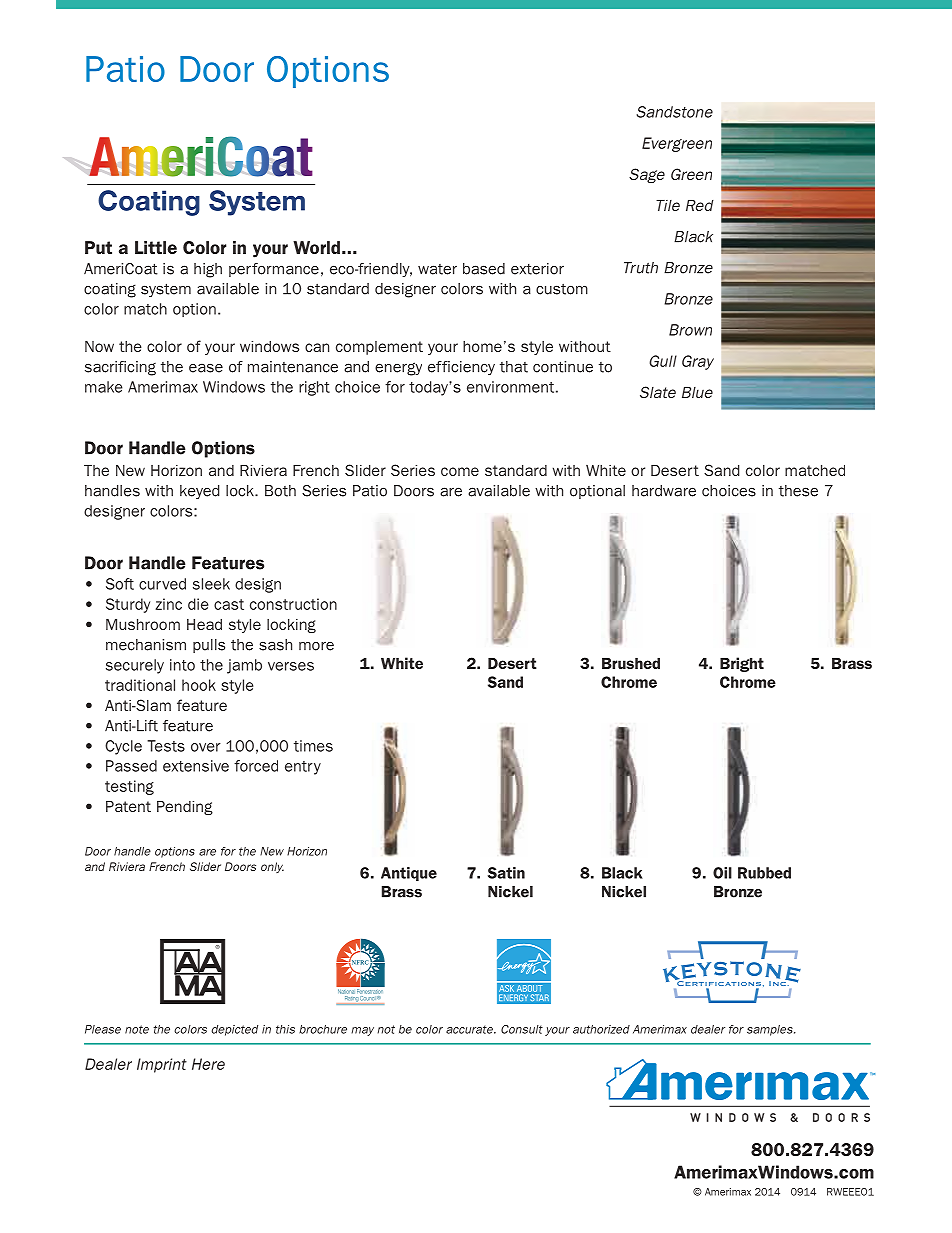 The height and width of the screenshot is (1233, 952). Describe the element at coordinates (631, 663) in the screenshot. I see `Brushed` at that location.
